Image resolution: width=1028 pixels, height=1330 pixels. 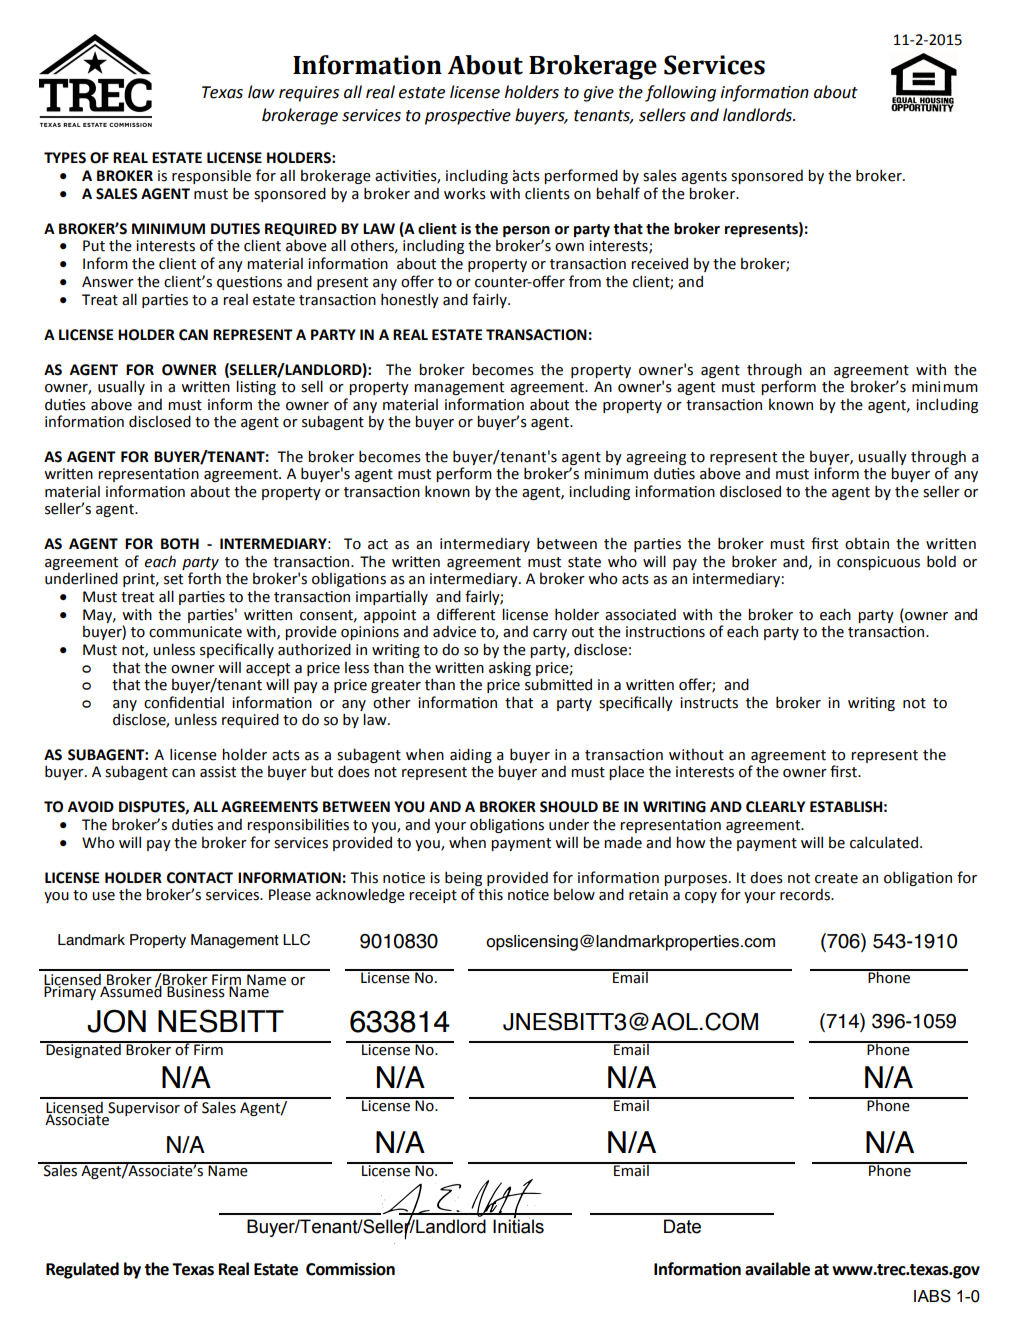 I want to click on Regulated, so click(x=82, y=1270).
